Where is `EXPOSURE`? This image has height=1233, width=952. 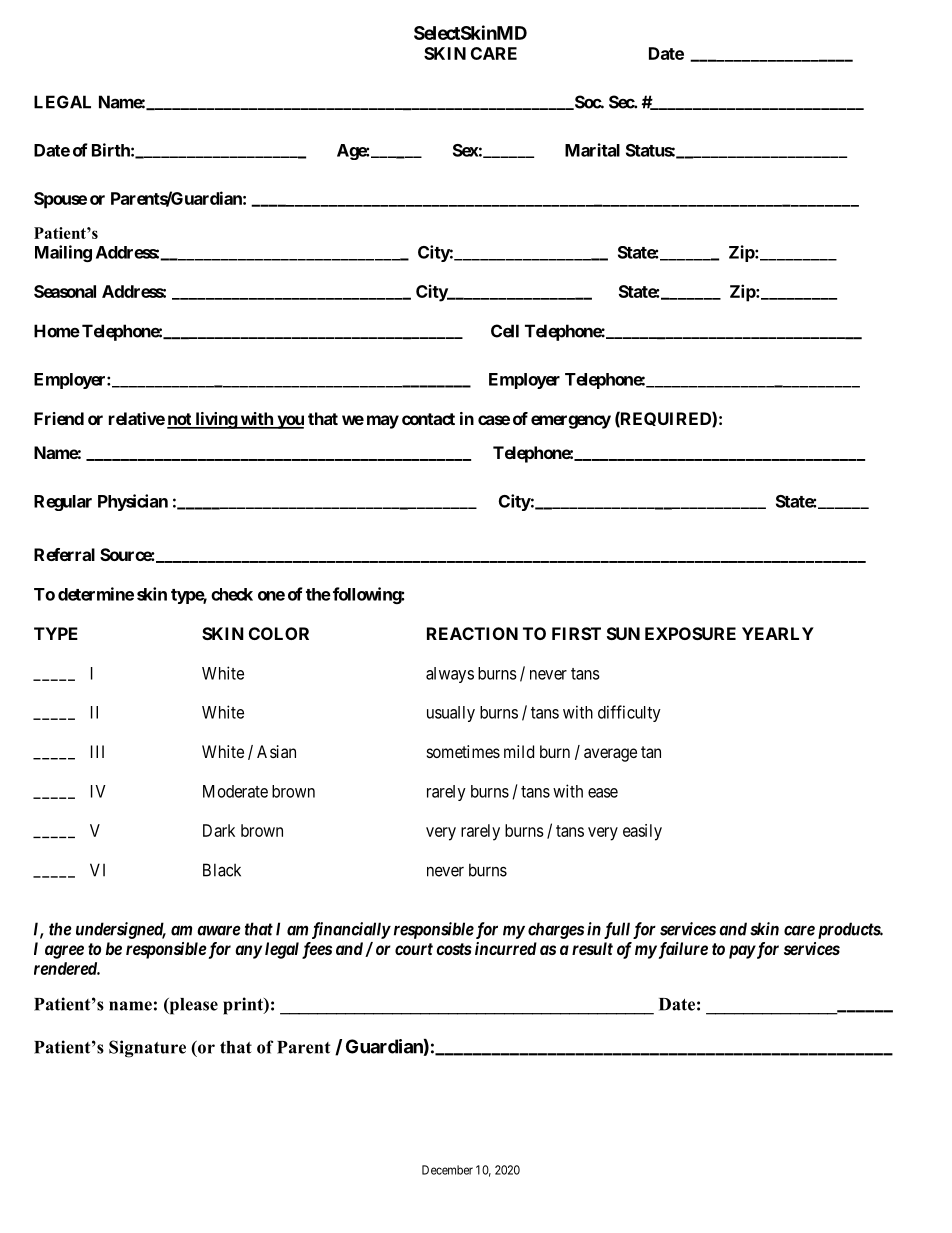 EXPOSURE is located at coordinates (690, 633).
